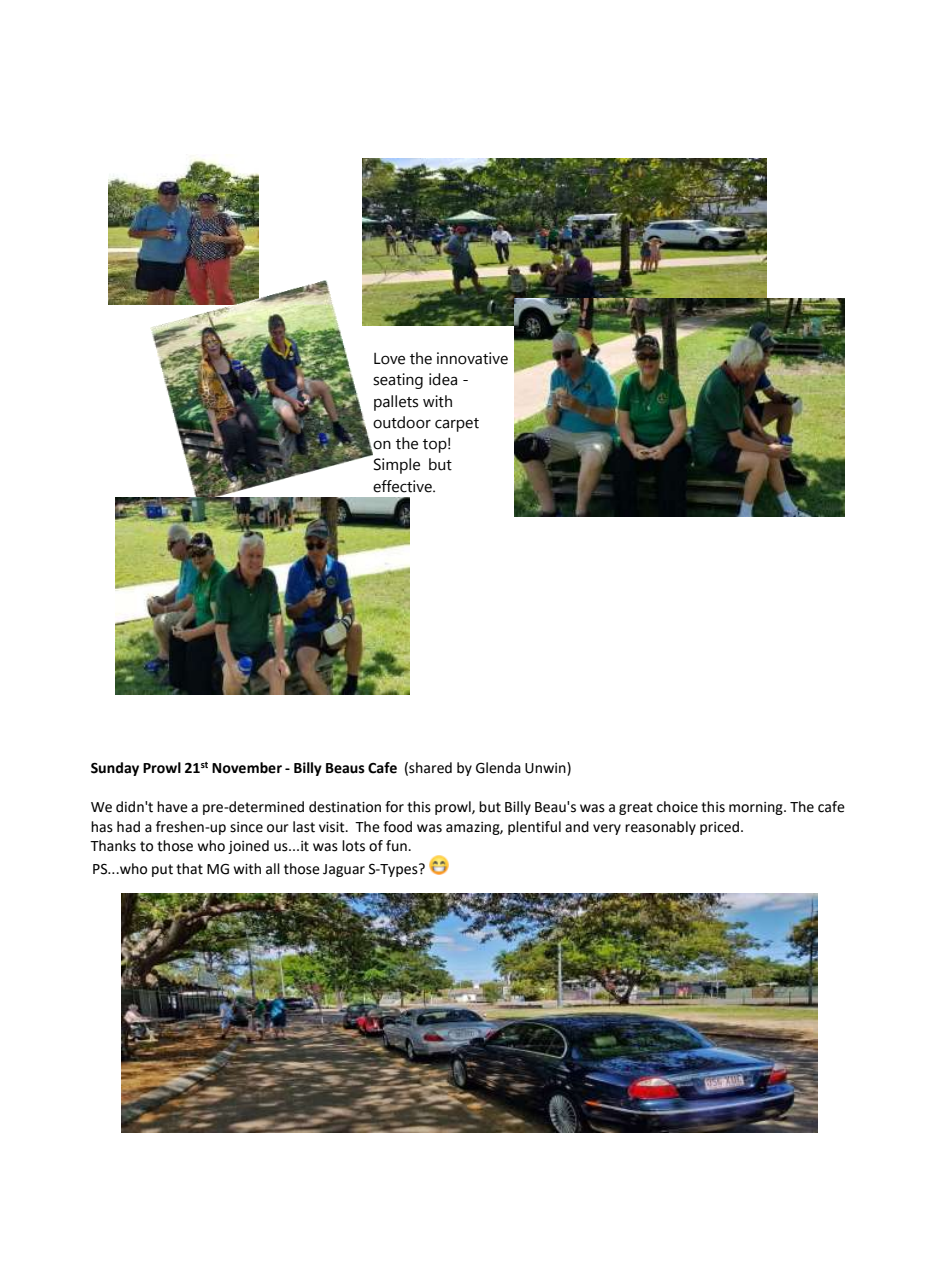 This screenshot has width=952, height=1265. Describe the element at coordinates (247, 768) in the screenshot. I see `November` at that location.
